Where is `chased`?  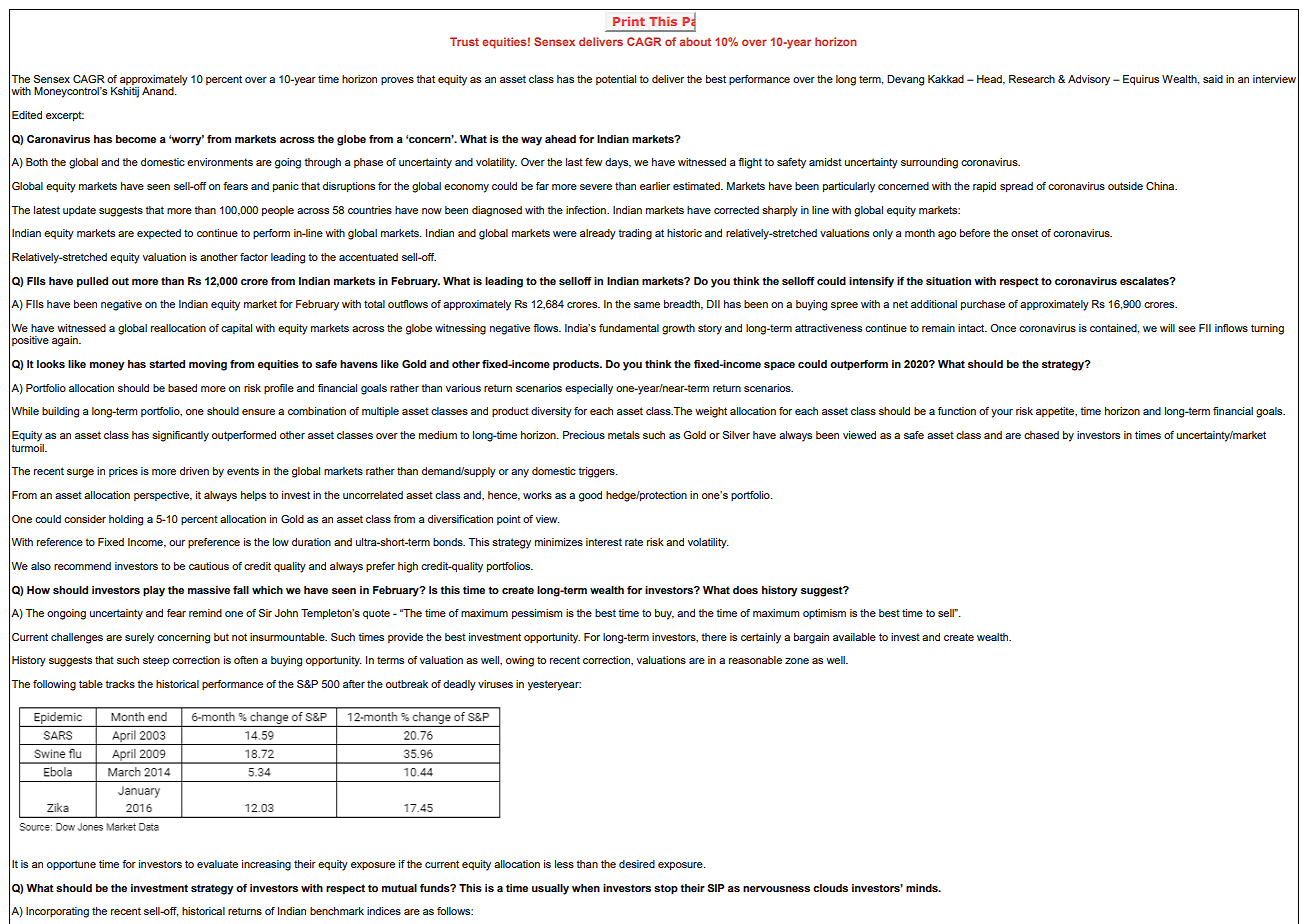 chased is located at coordinates (1041, 435).
